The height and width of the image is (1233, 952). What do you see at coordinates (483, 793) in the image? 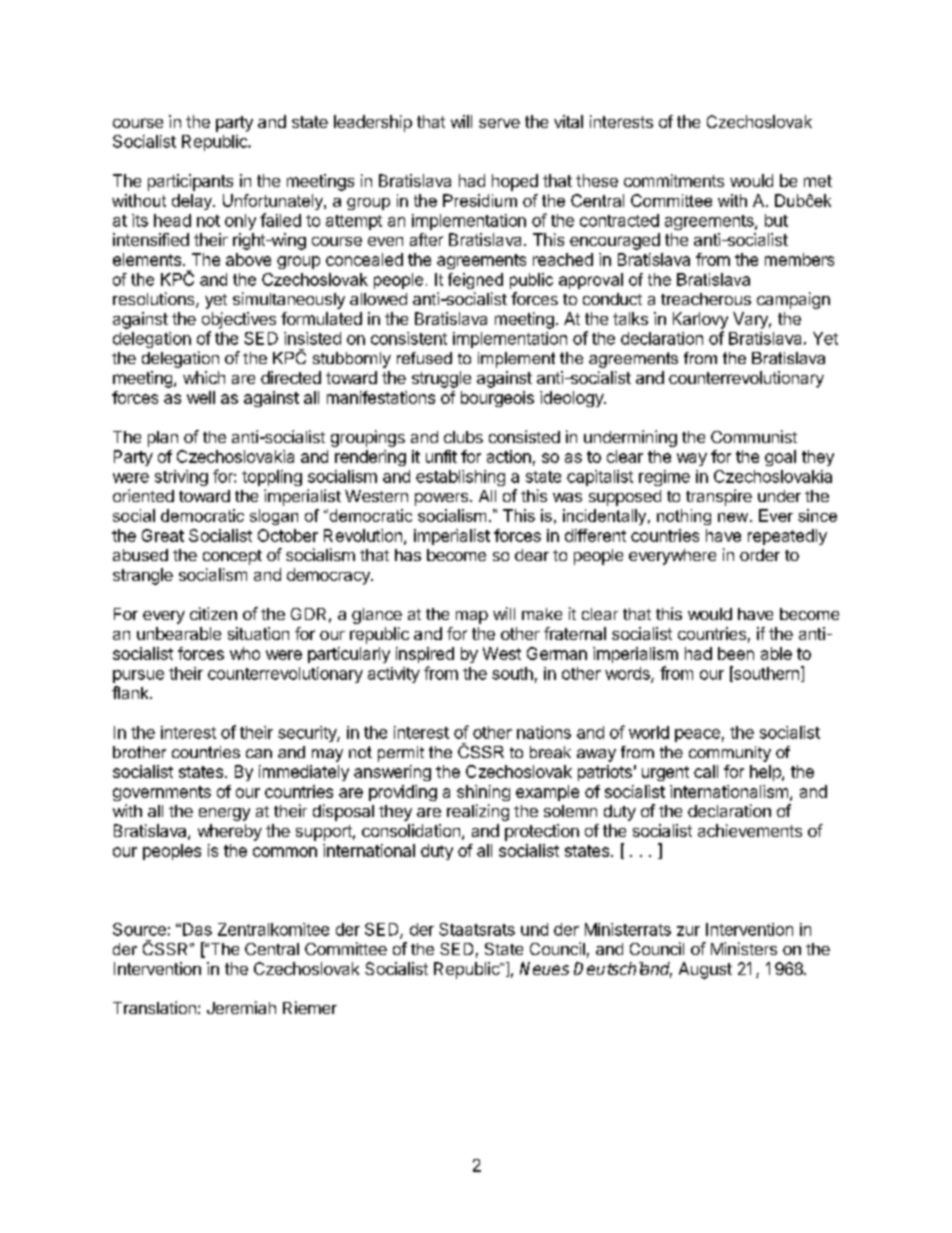
I see `shining` at bounding box center [483, 793].
